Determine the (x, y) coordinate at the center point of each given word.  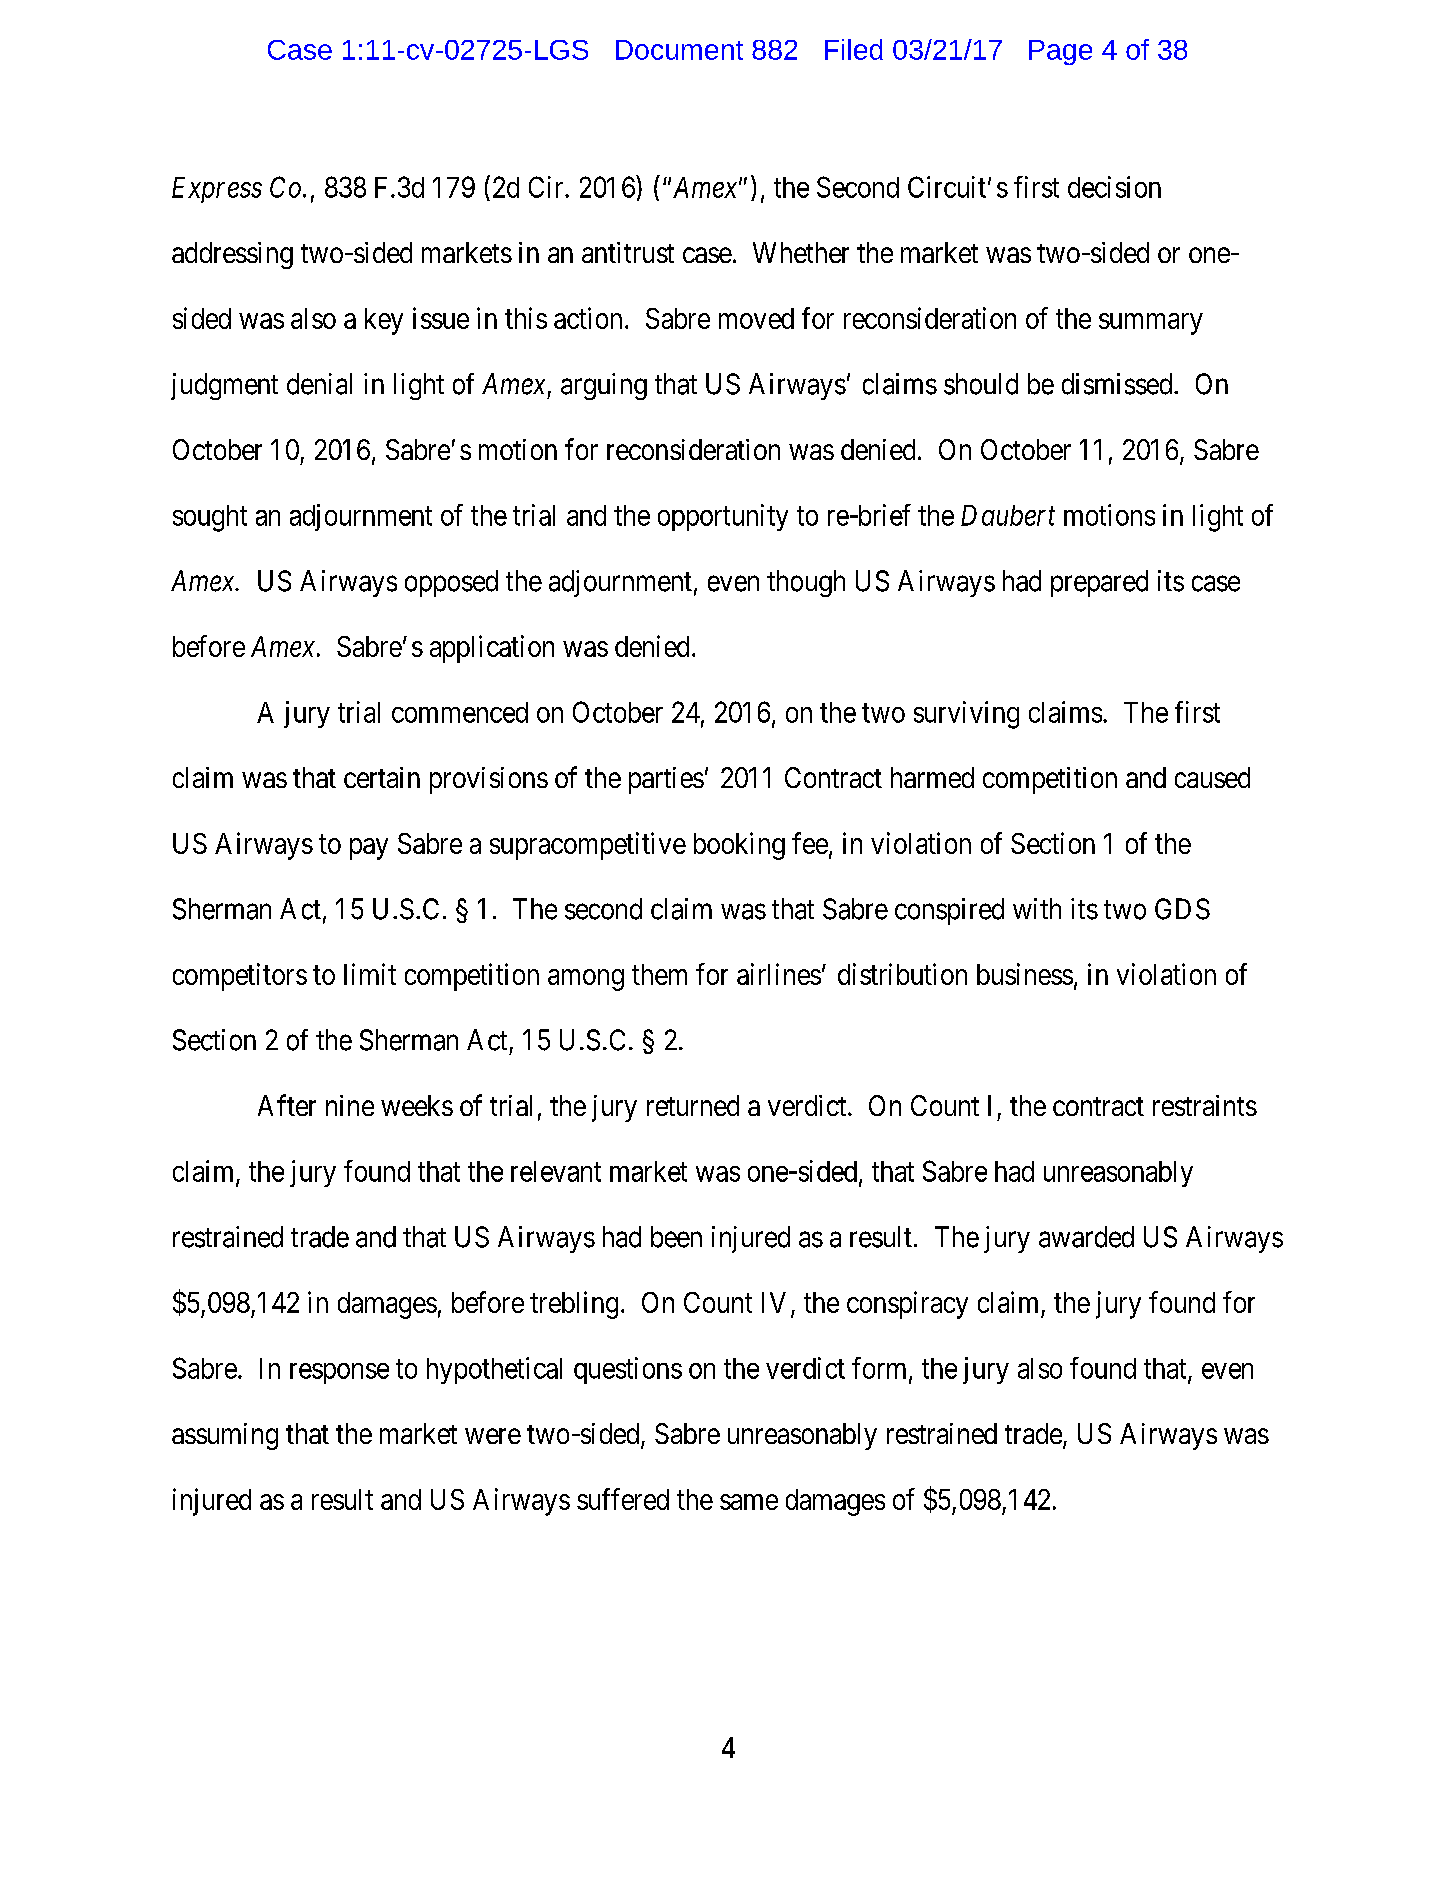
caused (1212, 777)
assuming (225, 1436)
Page (1060, 52)
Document (679, 50)
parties (666, 780)
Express (217, 190)
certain (382, 777)
